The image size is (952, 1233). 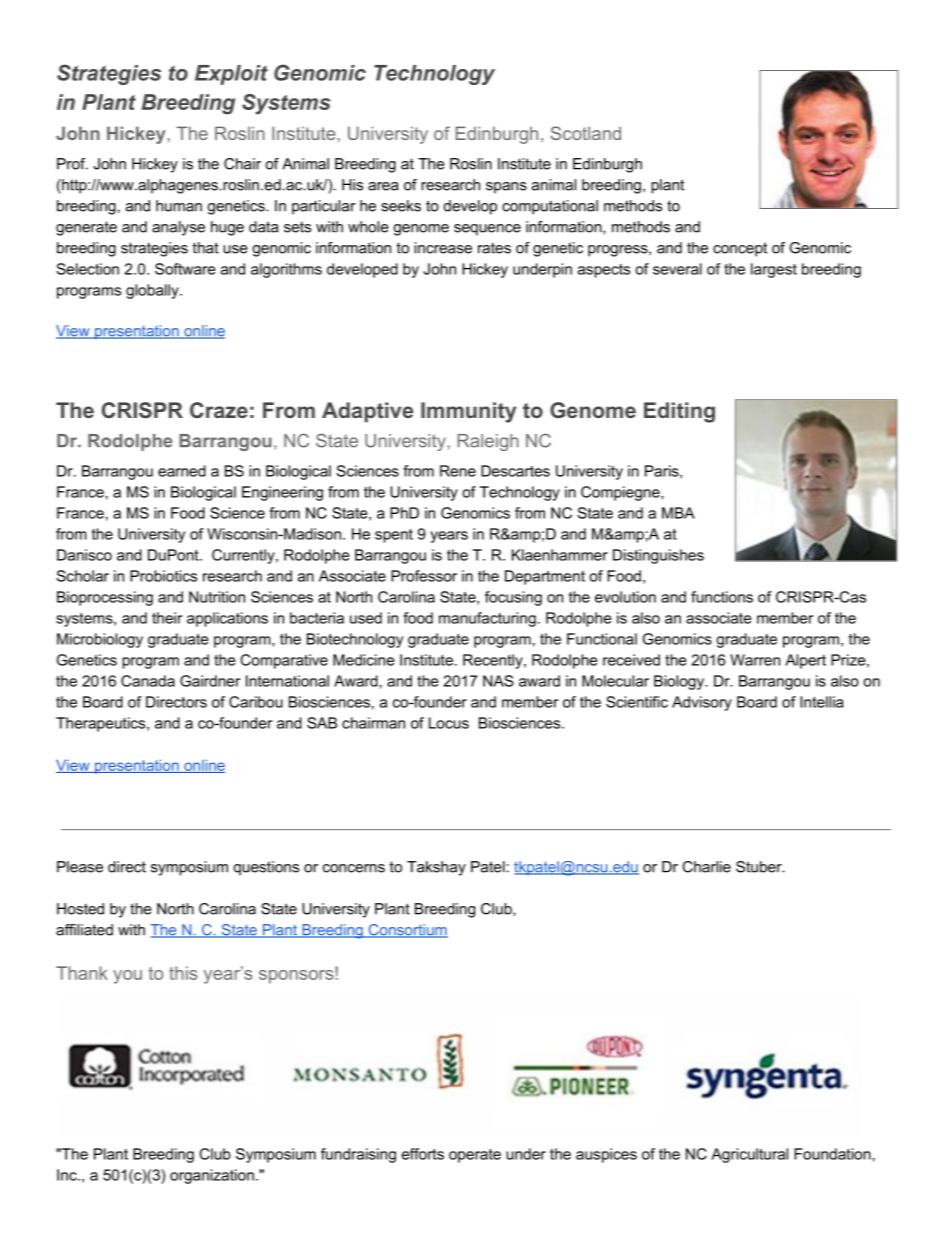 I want to click on Scotland, so click(x=586, y=133).
